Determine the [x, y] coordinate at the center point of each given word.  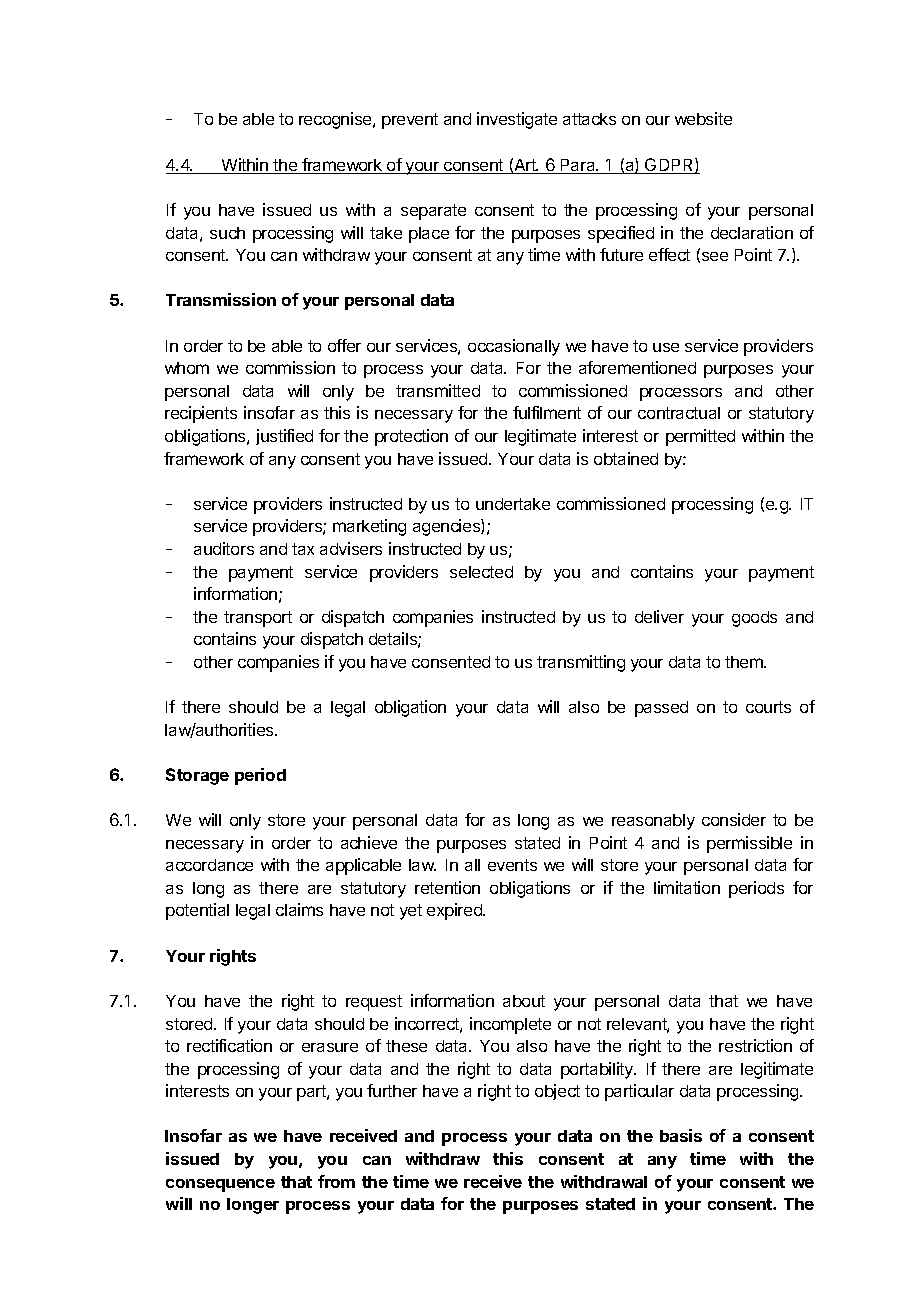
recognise [336, 120]
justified [284, 437]
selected [481, 572]
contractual [679, 413]
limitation [687, 887]
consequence [220, 1185]
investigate [517, 120]
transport [258, 619]
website [703, 118]
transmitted [438, 390]
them [745, 662]
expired [455, 911]
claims [299, 909]
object [557, 1092]
